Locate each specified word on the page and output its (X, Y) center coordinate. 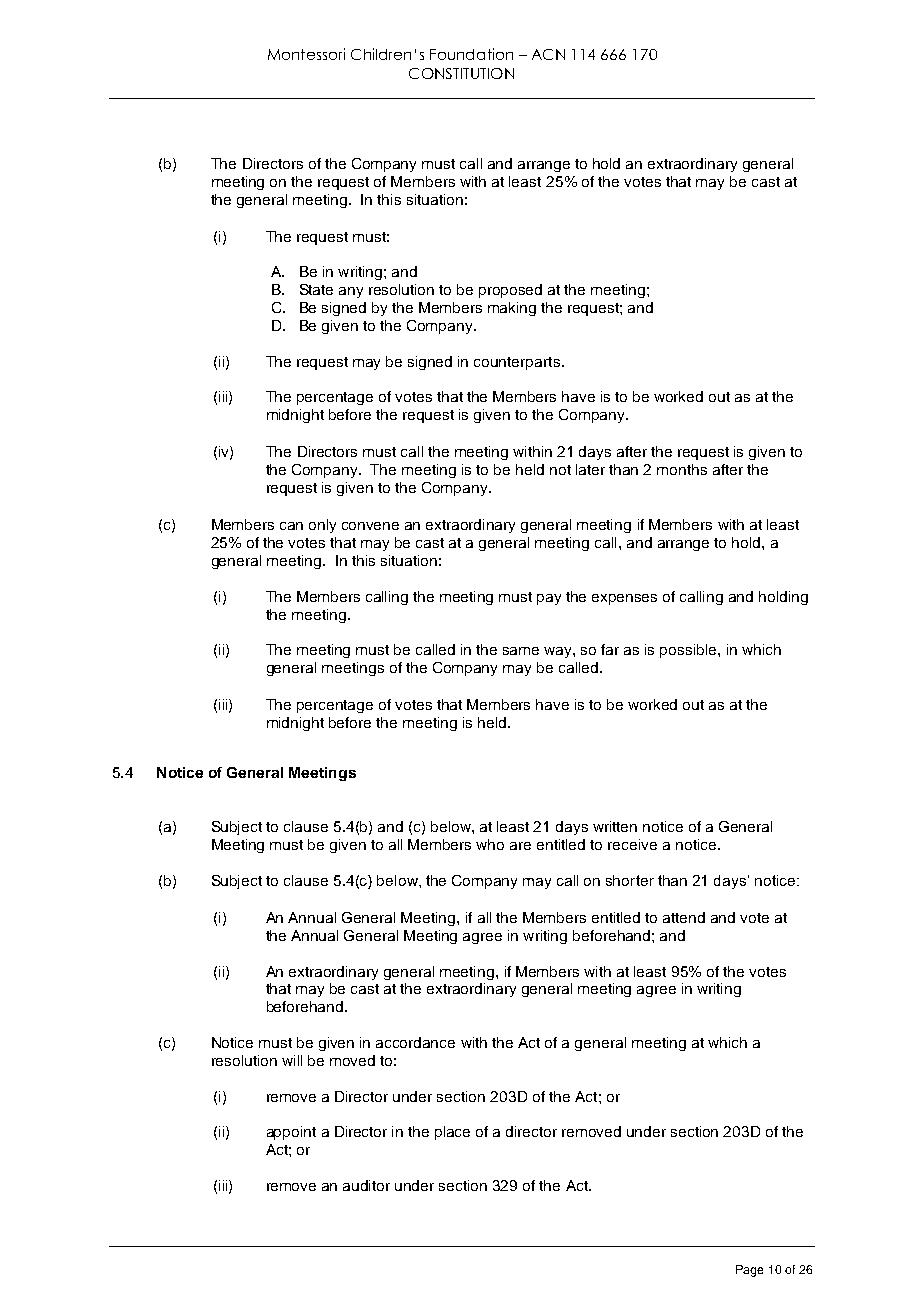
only (322, 526)
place (452, 1133)
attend (684, 917)
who (490, 844)
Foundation (471, 54)
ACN (548, 54)
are (520, 846)
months (682, 469)
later (590, 469)
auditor (366, 1185)
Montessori (306, 54)
